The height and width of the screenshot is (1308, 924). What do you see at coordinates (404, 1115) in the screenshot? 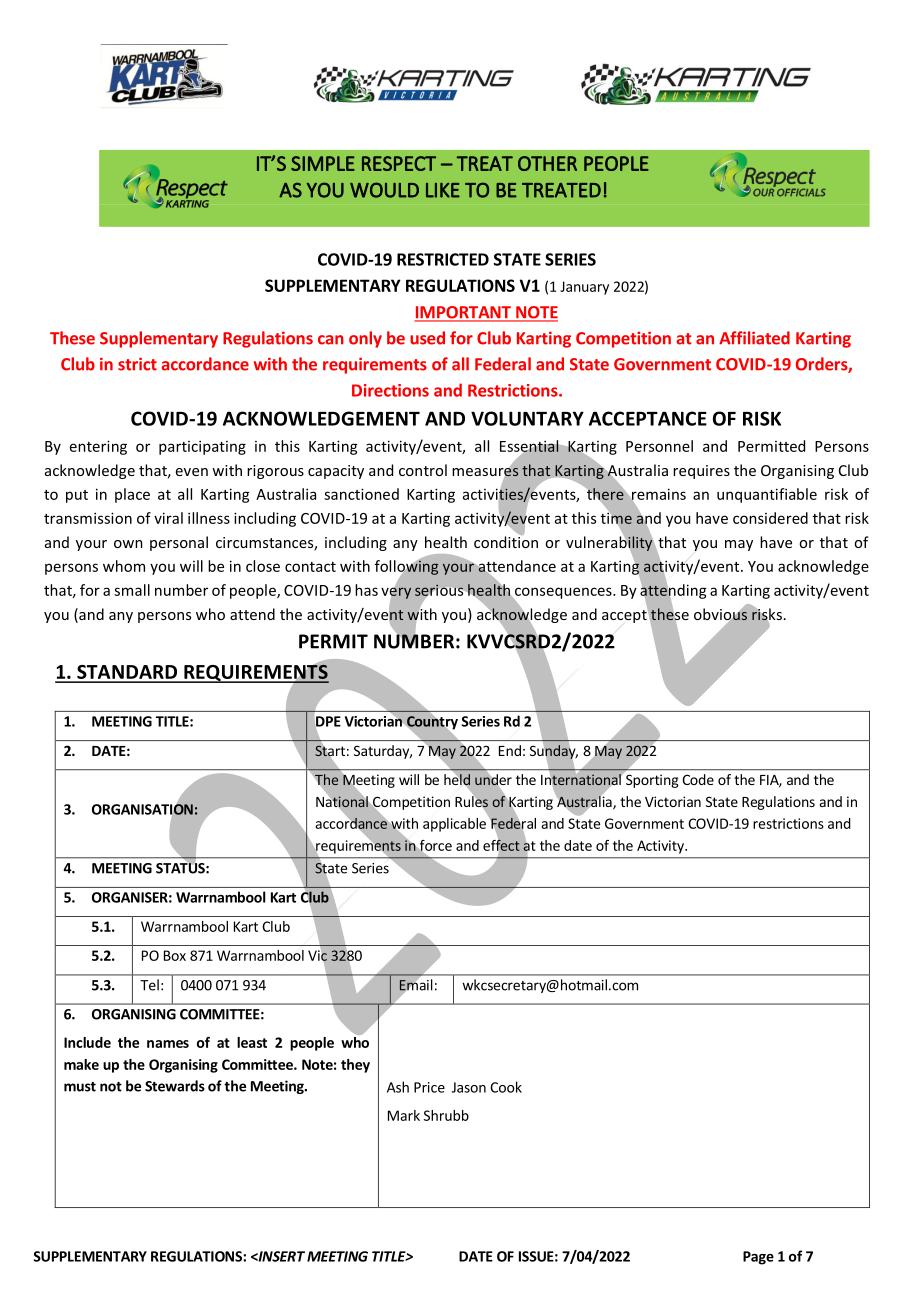
I see `Mark` at bounding box center [404, 1115].
